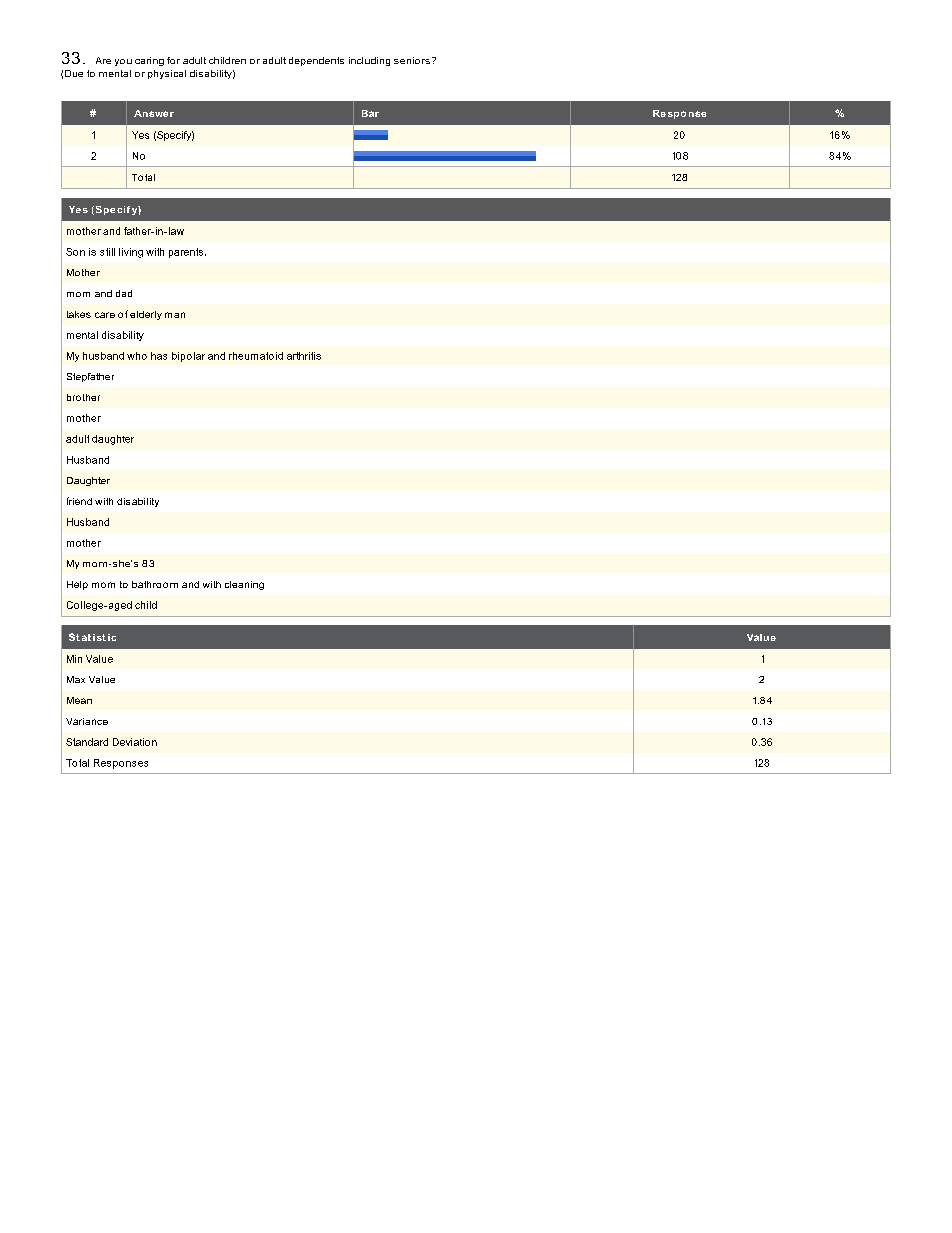  Describe the element at coordinates (159, 356) in the page. I see `has` at that location.
